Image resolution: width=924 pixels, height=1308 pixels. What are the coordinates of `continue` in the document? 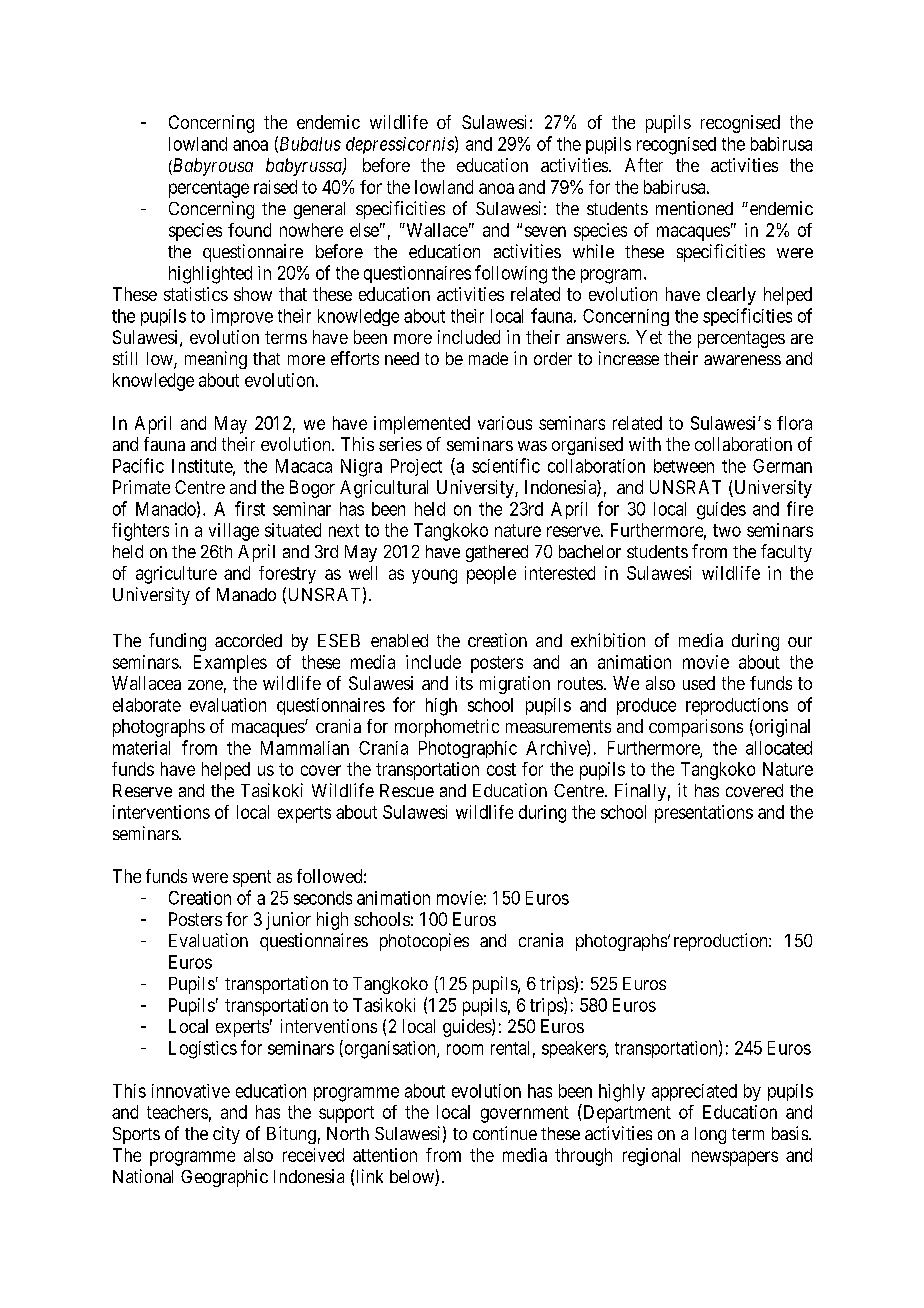 It's located at (505, 1133).
